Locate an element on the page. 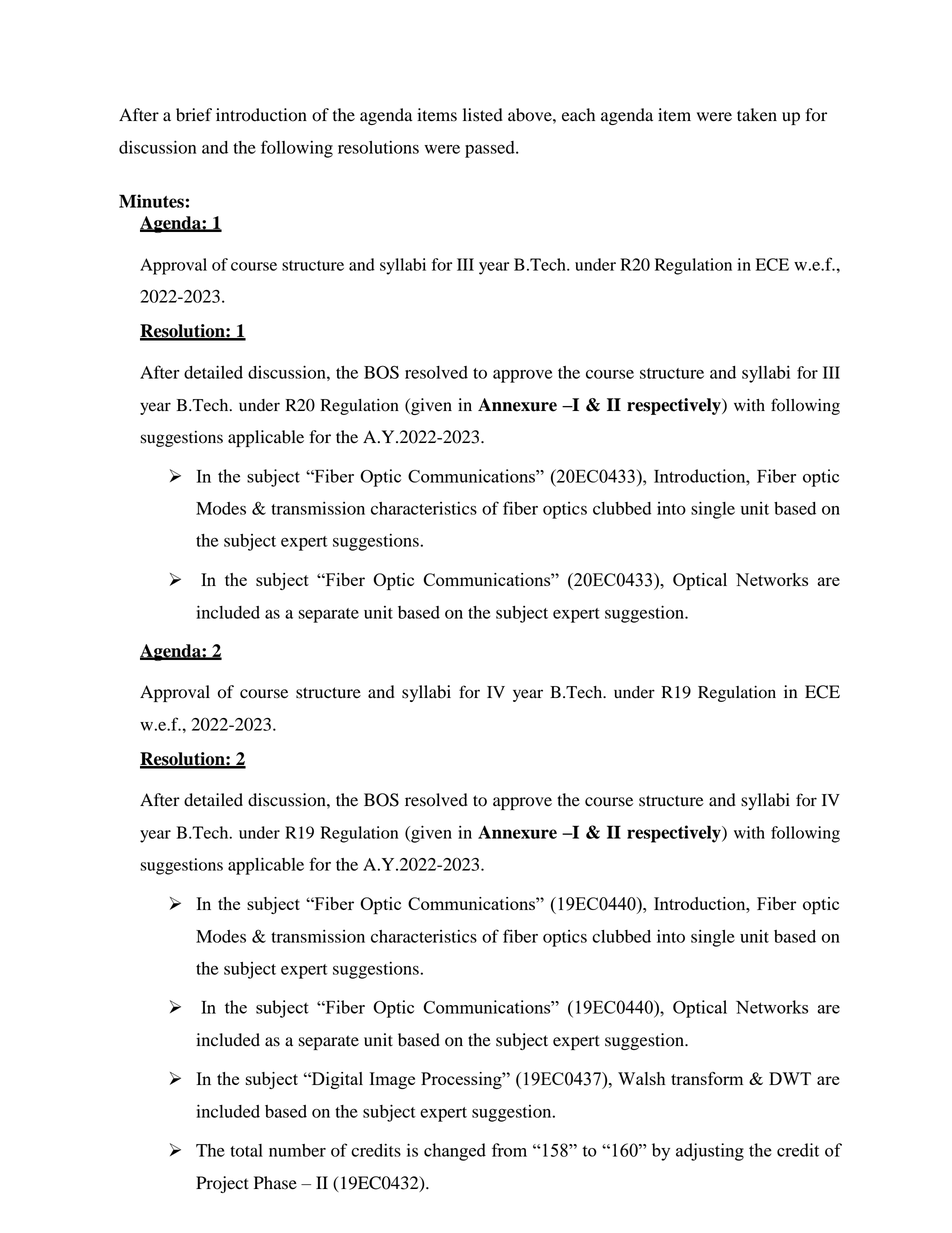 The height and width of the image is (1233, 952). Project is located at coordinates (222, 1184).
